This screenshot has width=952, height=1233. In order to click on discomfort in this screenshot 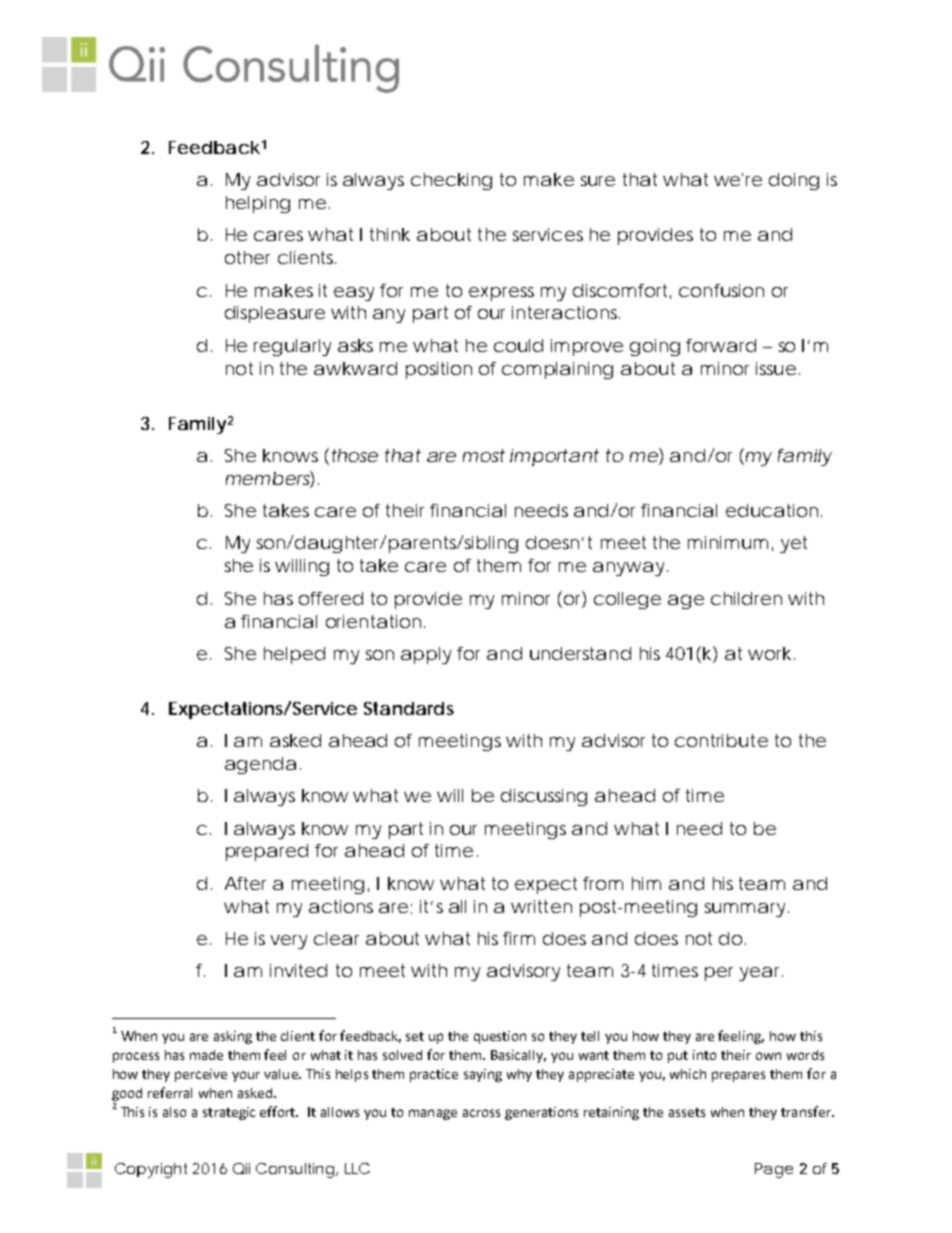, I will do `click(620, 290)`.
